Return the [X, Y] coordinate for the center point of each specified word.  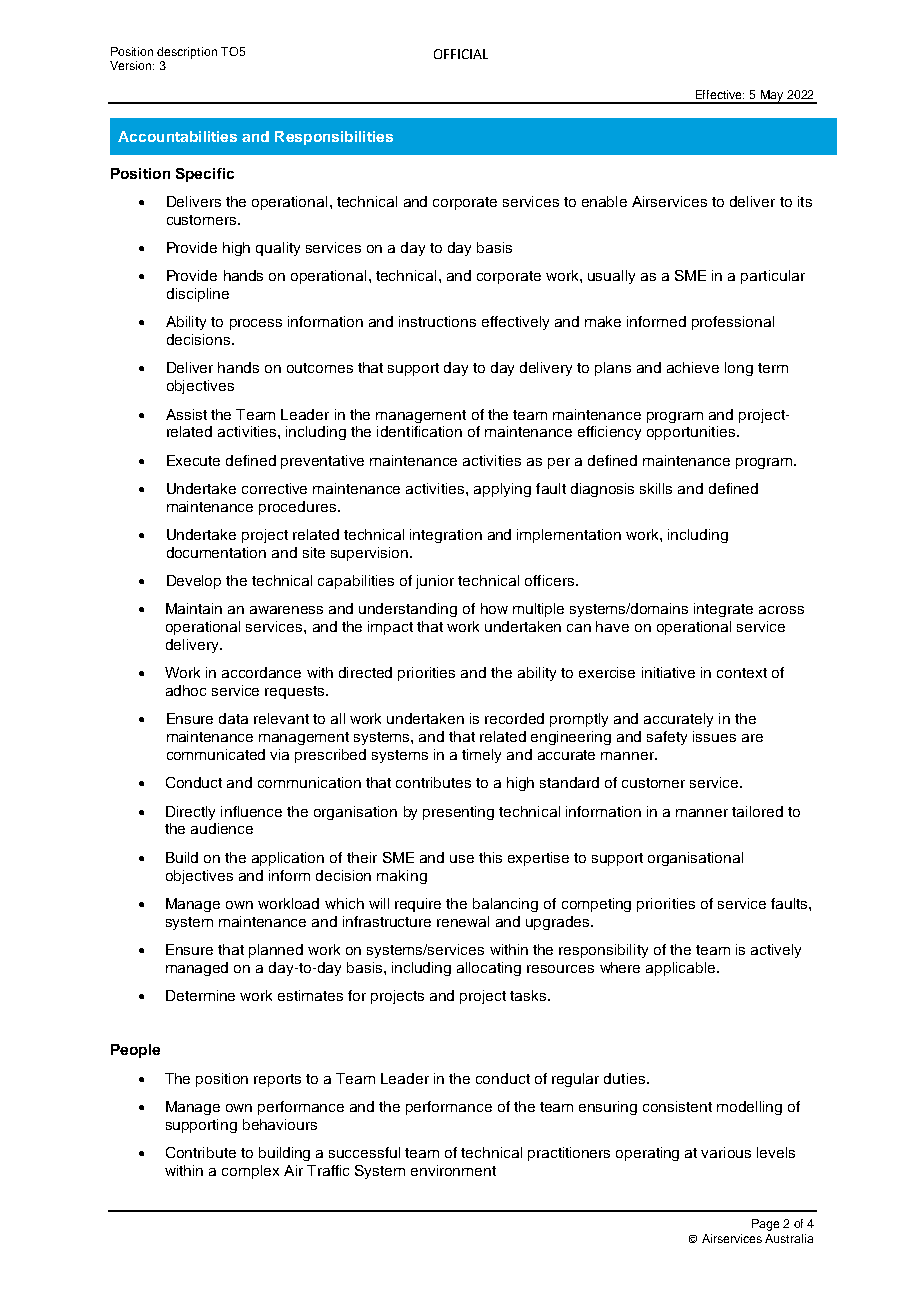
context [742, 673]
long [739, 369]
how [494, 608]
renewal [463, 921]
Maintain [194, 608]
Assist [186, 414]
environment [453, 1170]
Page [765, 1225]
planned [276, 951]
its [805, 201]
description [187, 53]
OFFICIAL [461, 54]
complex [250, 1172]
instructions [437, 321]
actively [776, 951]
